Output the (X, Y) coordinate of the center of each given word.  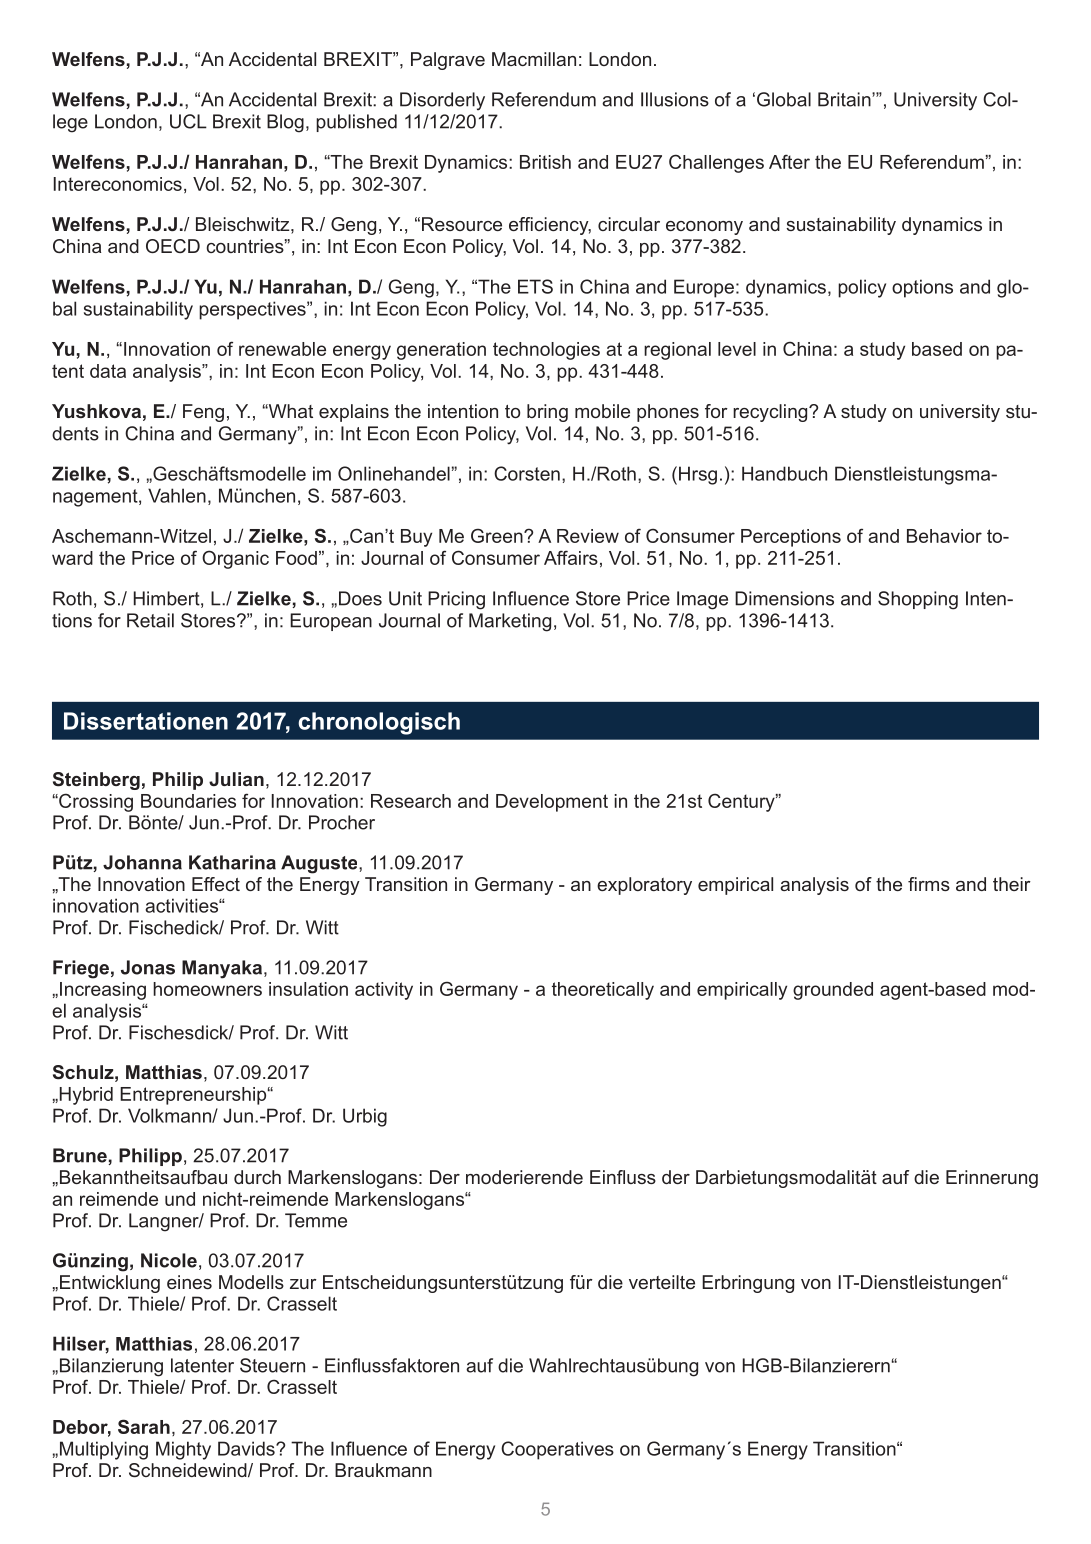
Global (784, 99)
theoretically (603, 991)
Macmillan (534, 59)
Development (552, 803)
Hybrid (85, 1096)
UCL (188, 121)
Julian (236, 779)
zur (303, 1284)
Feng (203, 413)
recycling (771, 413)
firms (929, 884)
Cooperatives (557, 1450)
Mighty (183, 1450)
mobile (602, 411)
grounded (833, 991)
